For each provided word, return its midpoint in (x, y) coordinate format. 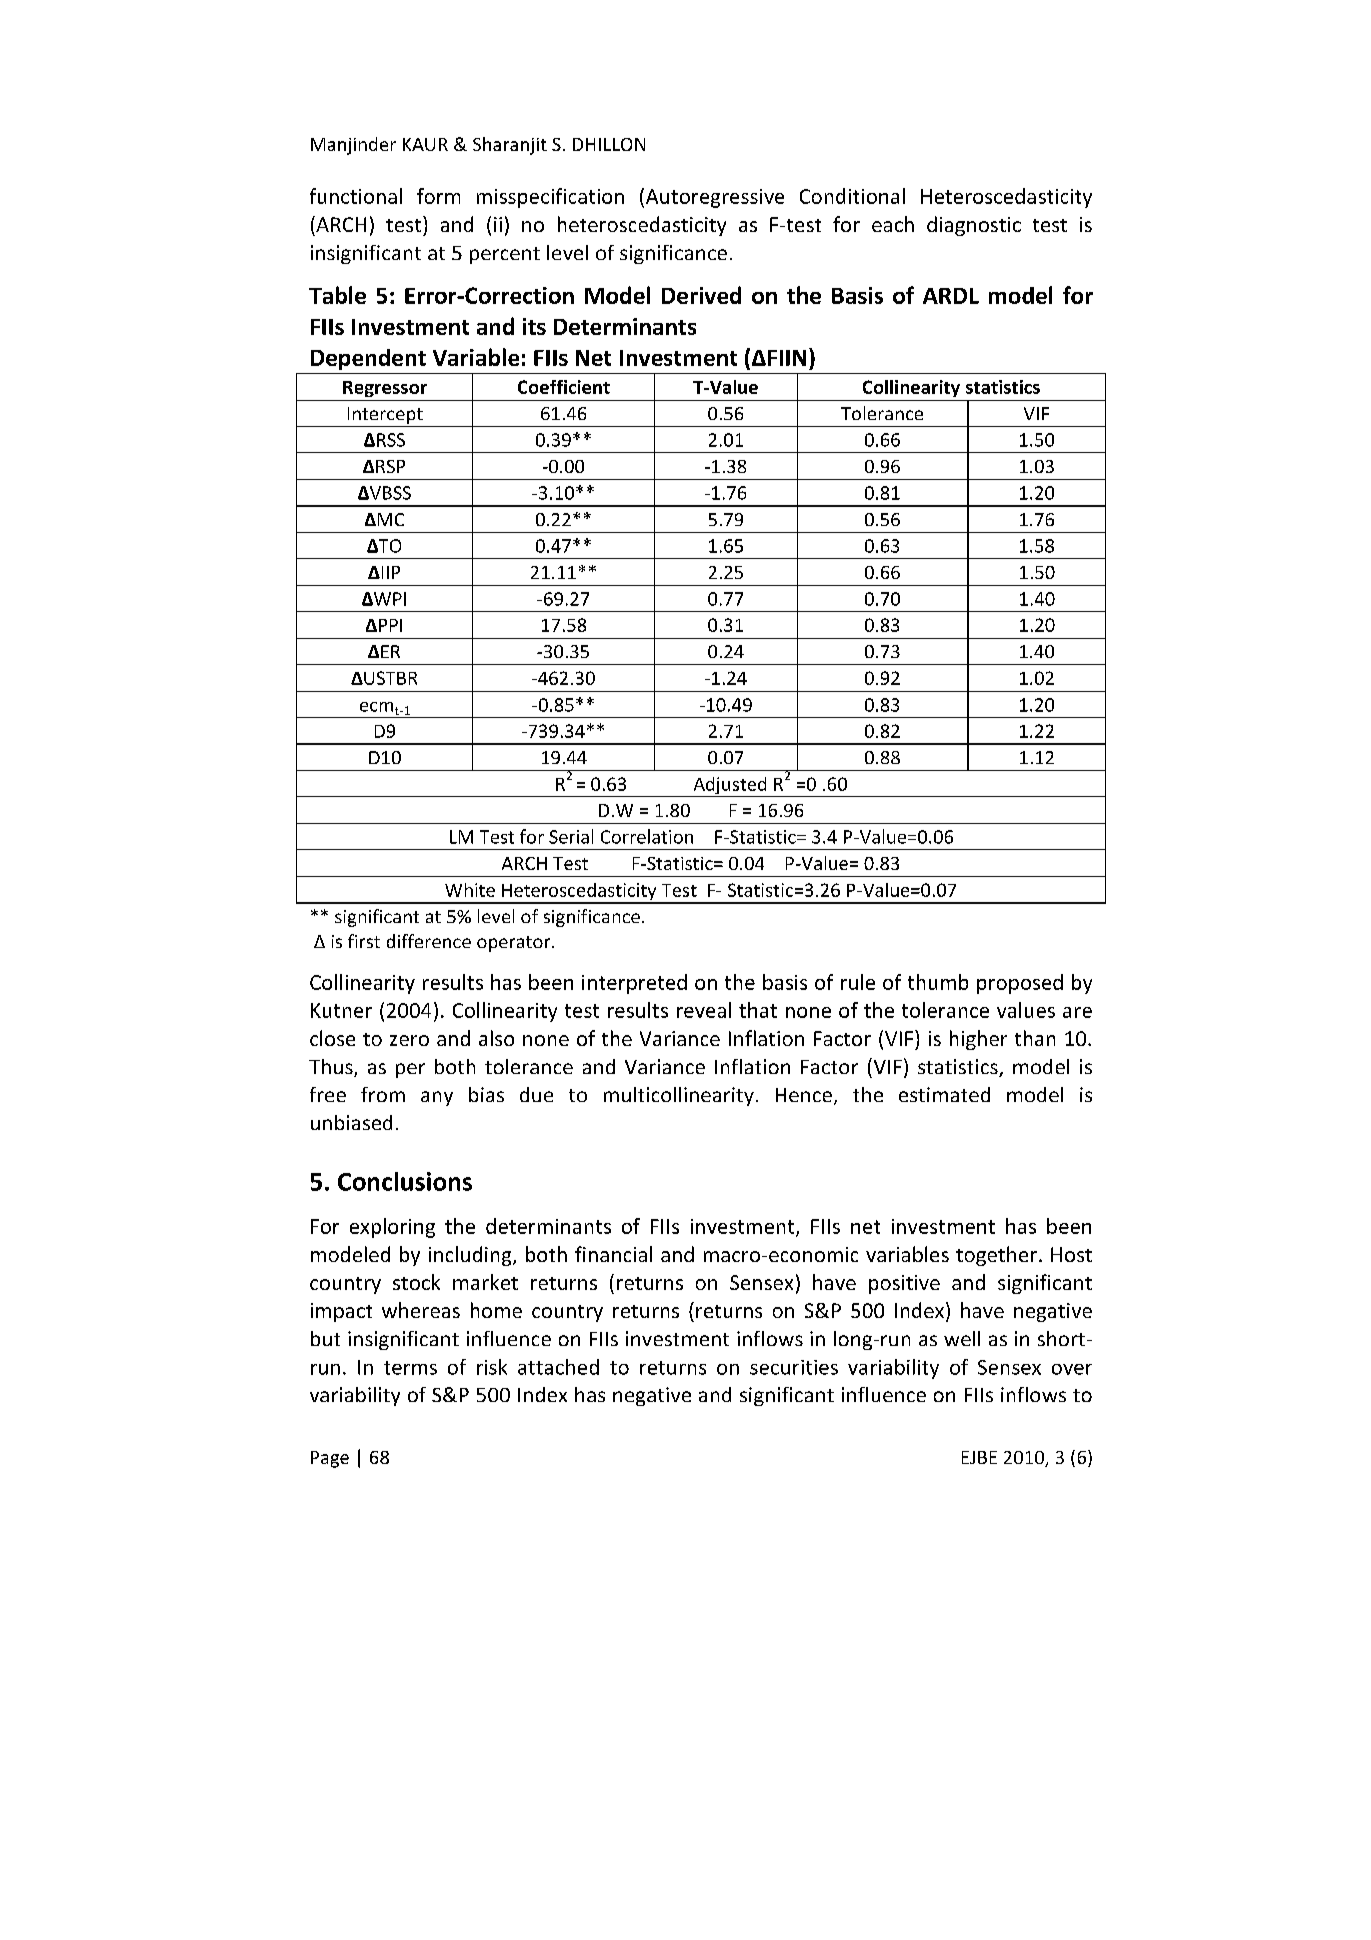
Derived (701, 295)
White (470, 890)
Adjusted (730, 787)
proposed (1020, 984)
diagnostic (974, 226)
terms (410, 1368)
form (438, 196)
